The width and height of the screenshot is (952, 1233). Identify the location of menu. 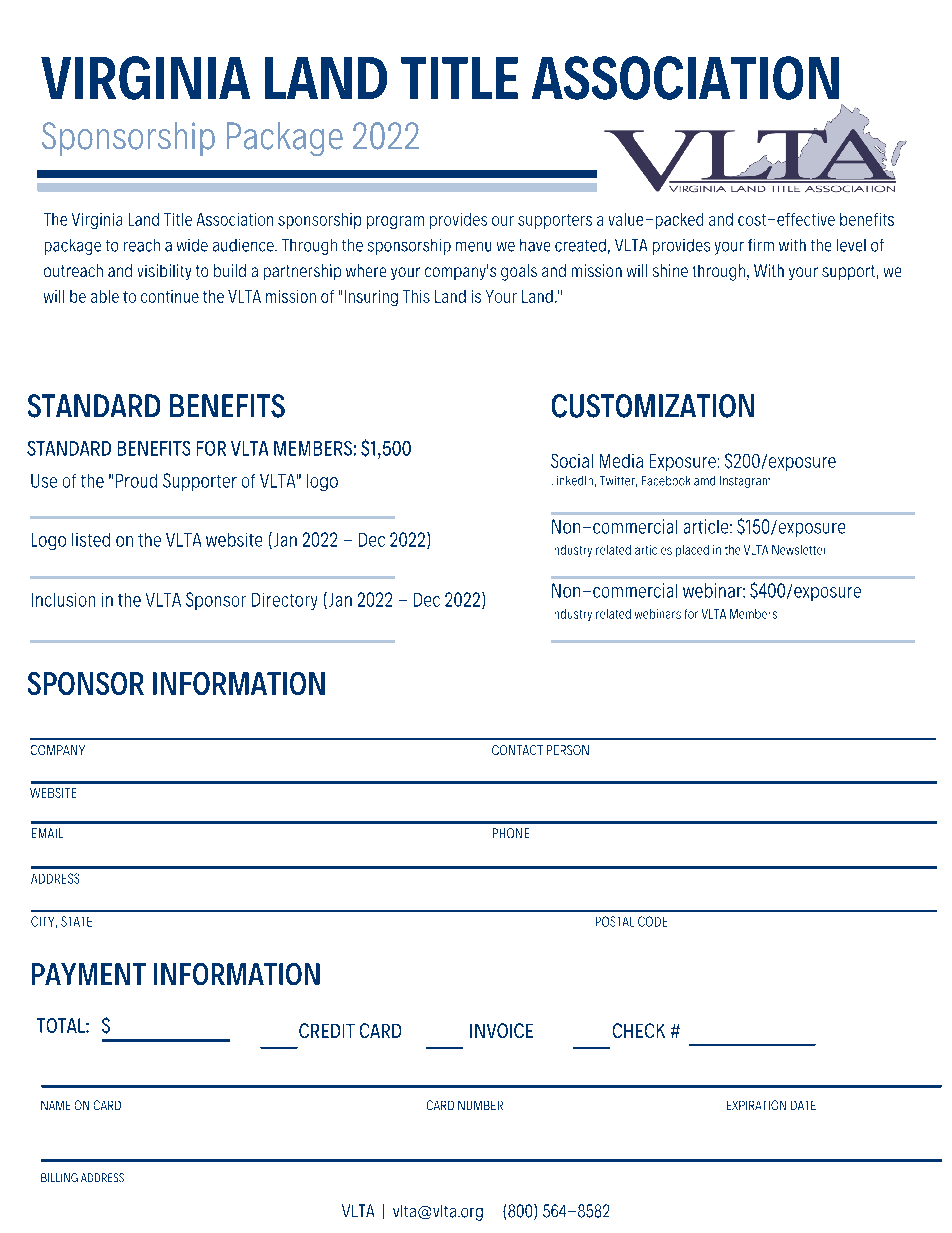
(473, 247).
